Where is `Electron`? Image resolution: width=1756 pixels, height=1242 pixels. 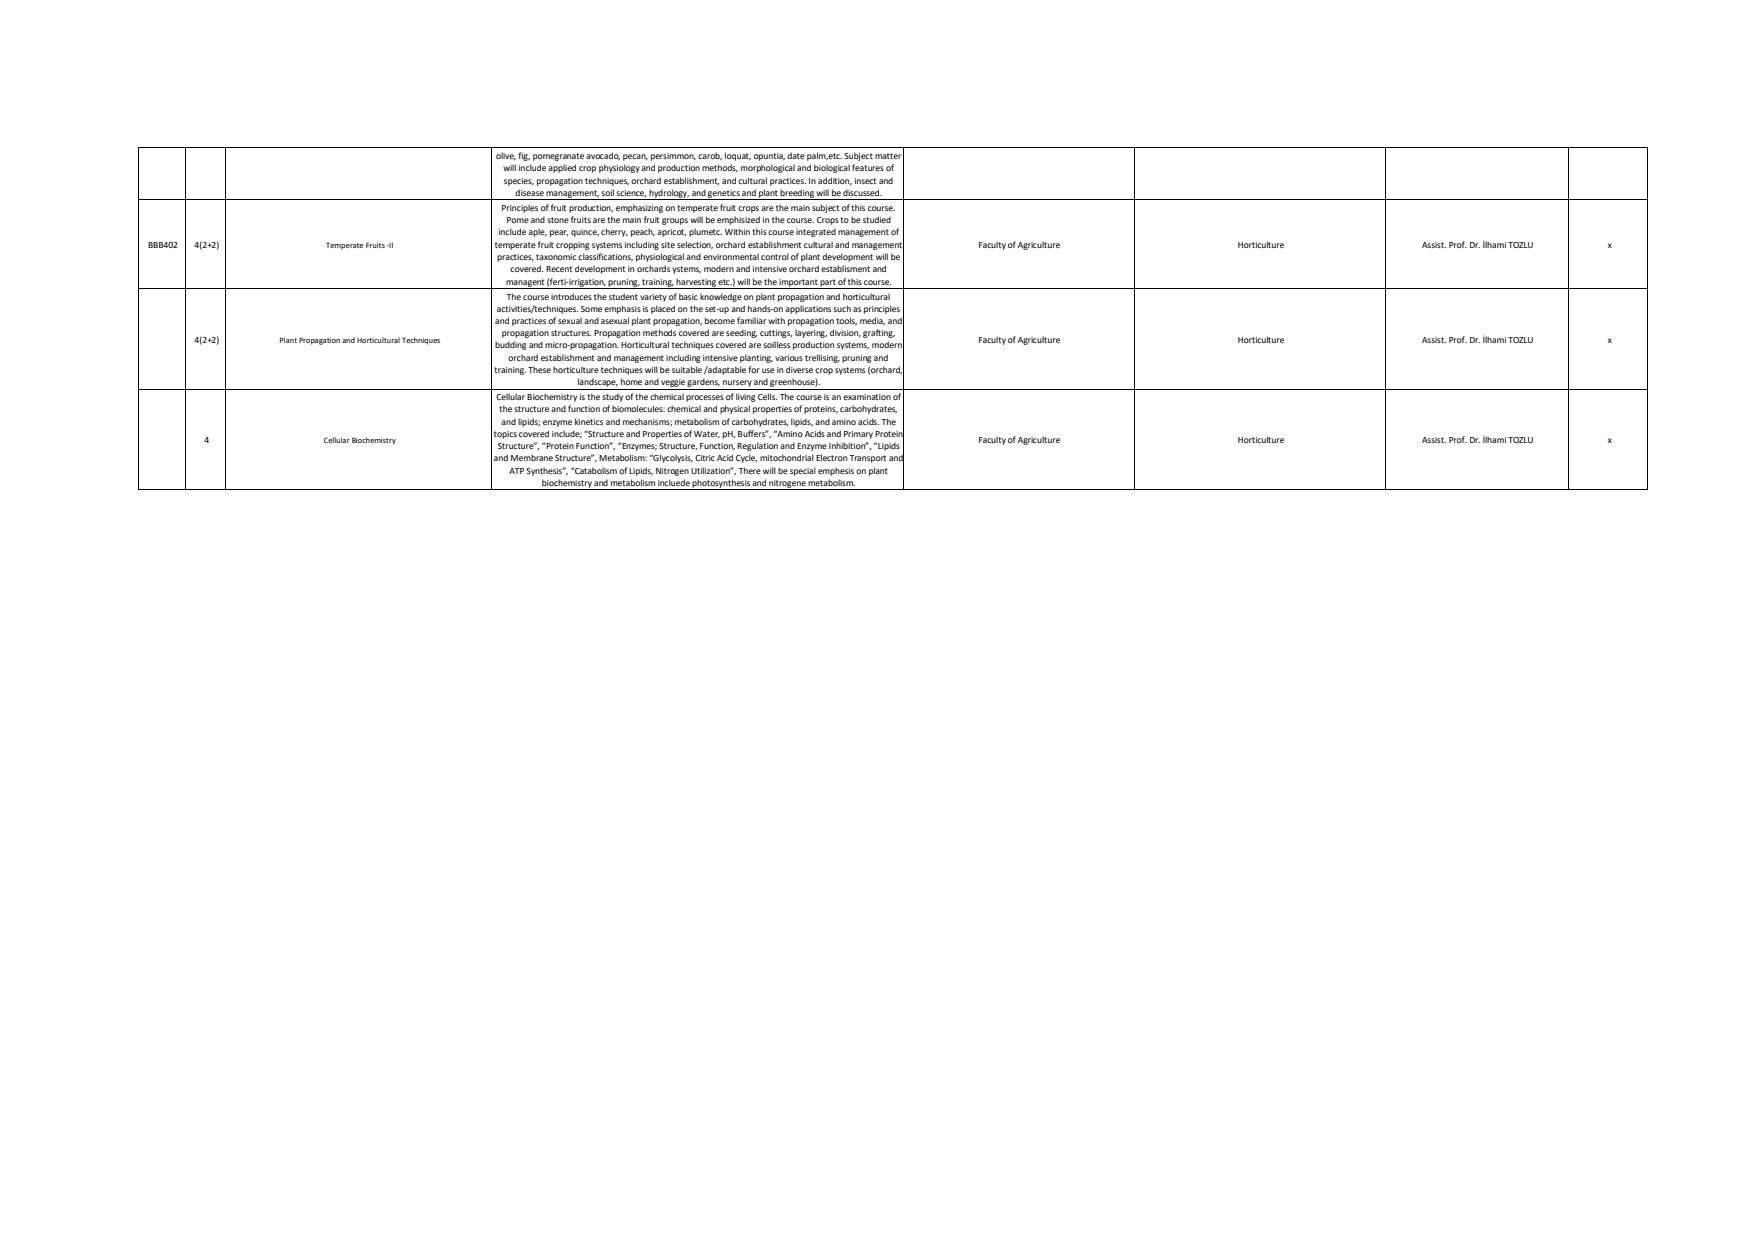 Electron is located at coordinates (831, 457).
